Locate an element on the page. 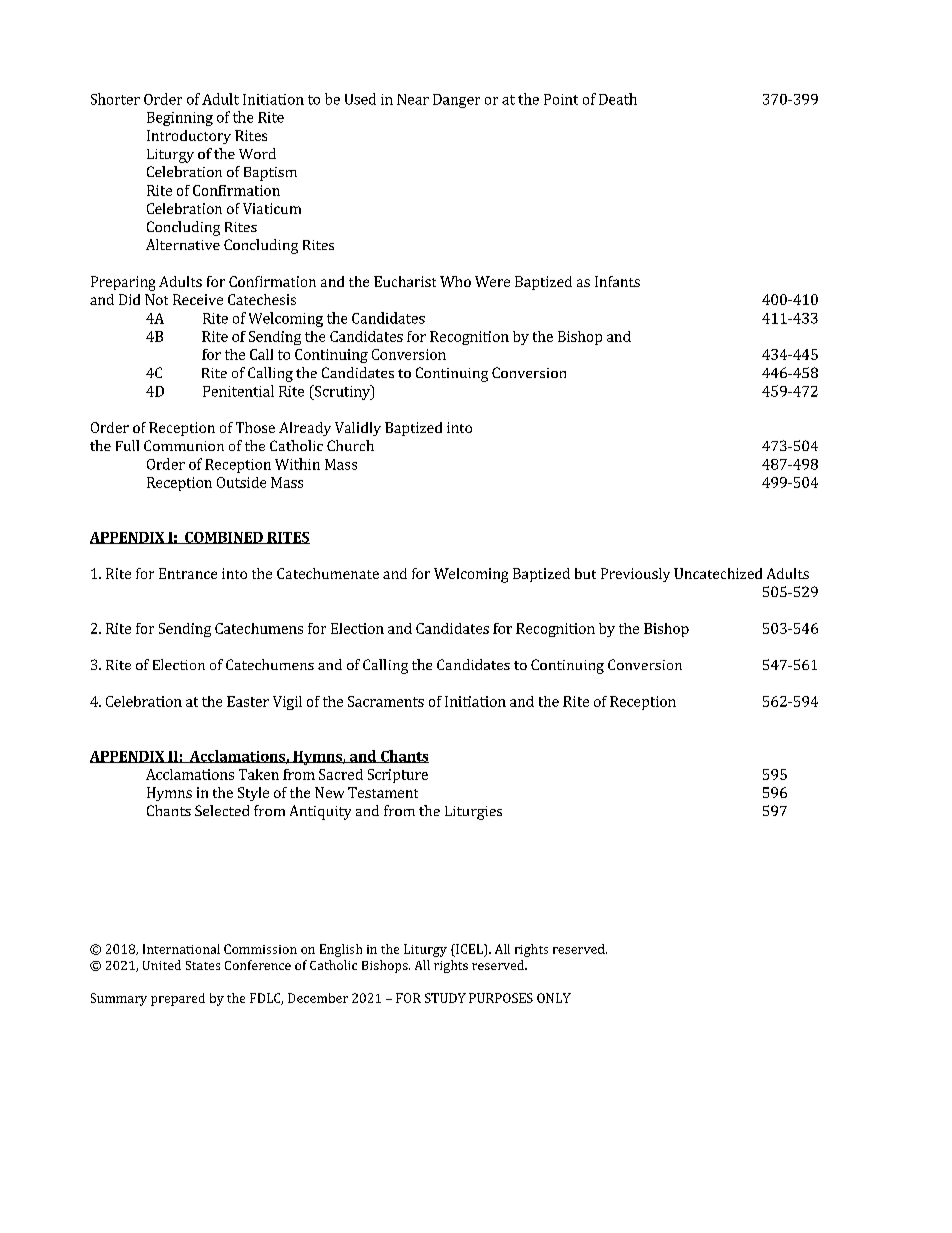 This image has width=952, height=1233. United is located at coordinates (162, 965).
